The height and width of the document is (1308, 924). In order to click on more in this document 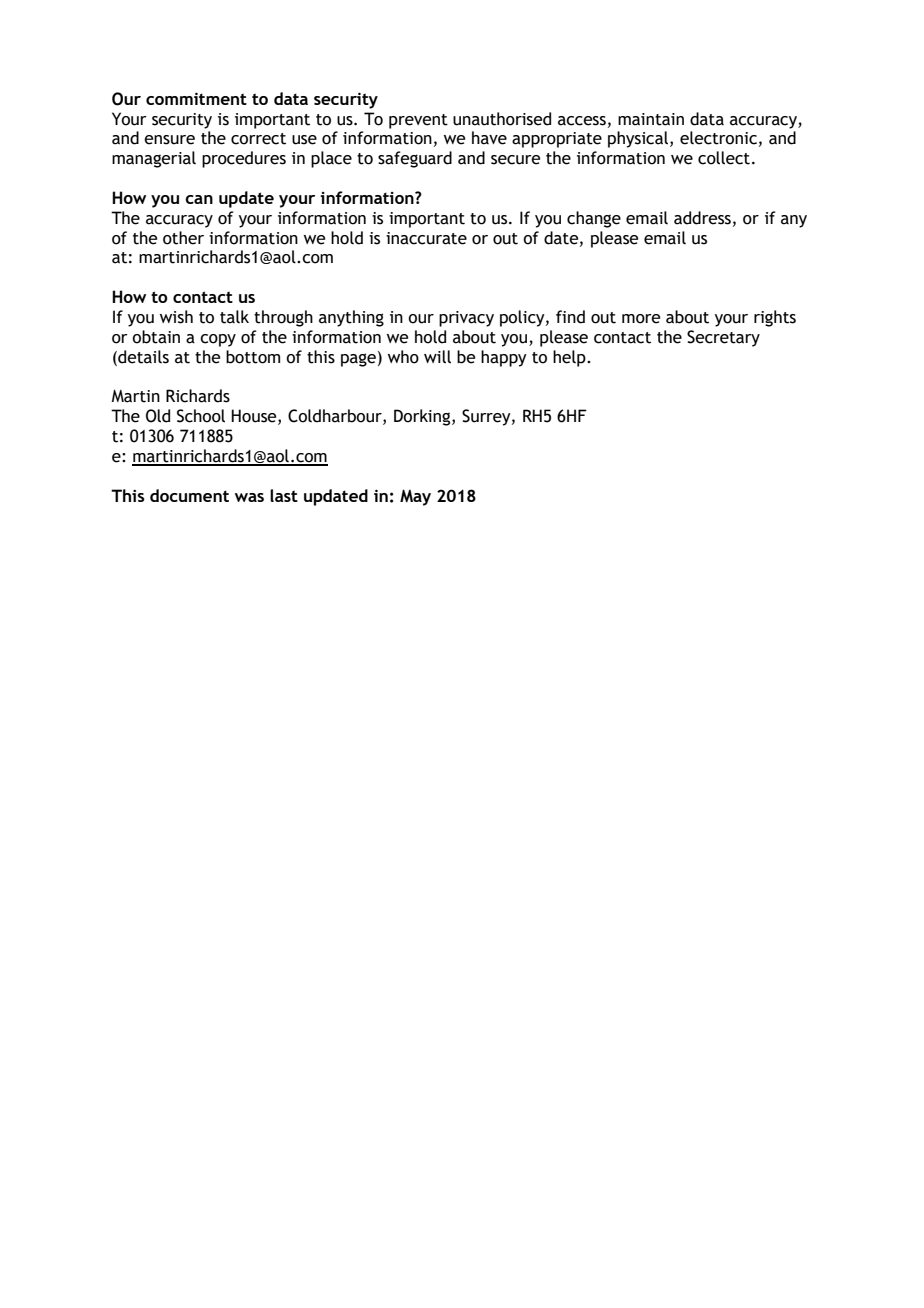, I will do `click(641, 319)`.
